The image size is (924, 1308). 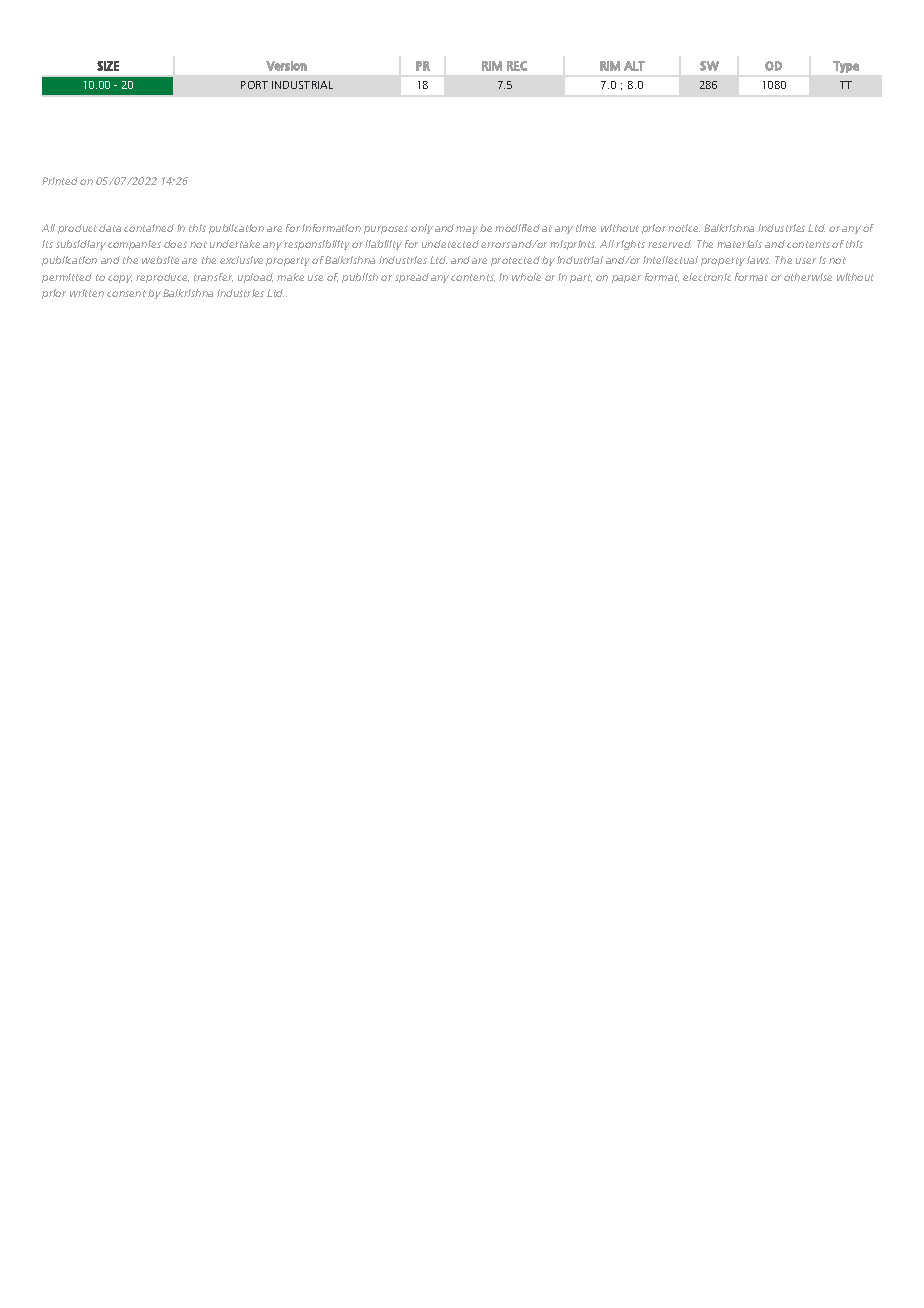 I want to click on Printed, so click(x=60, y=181).
